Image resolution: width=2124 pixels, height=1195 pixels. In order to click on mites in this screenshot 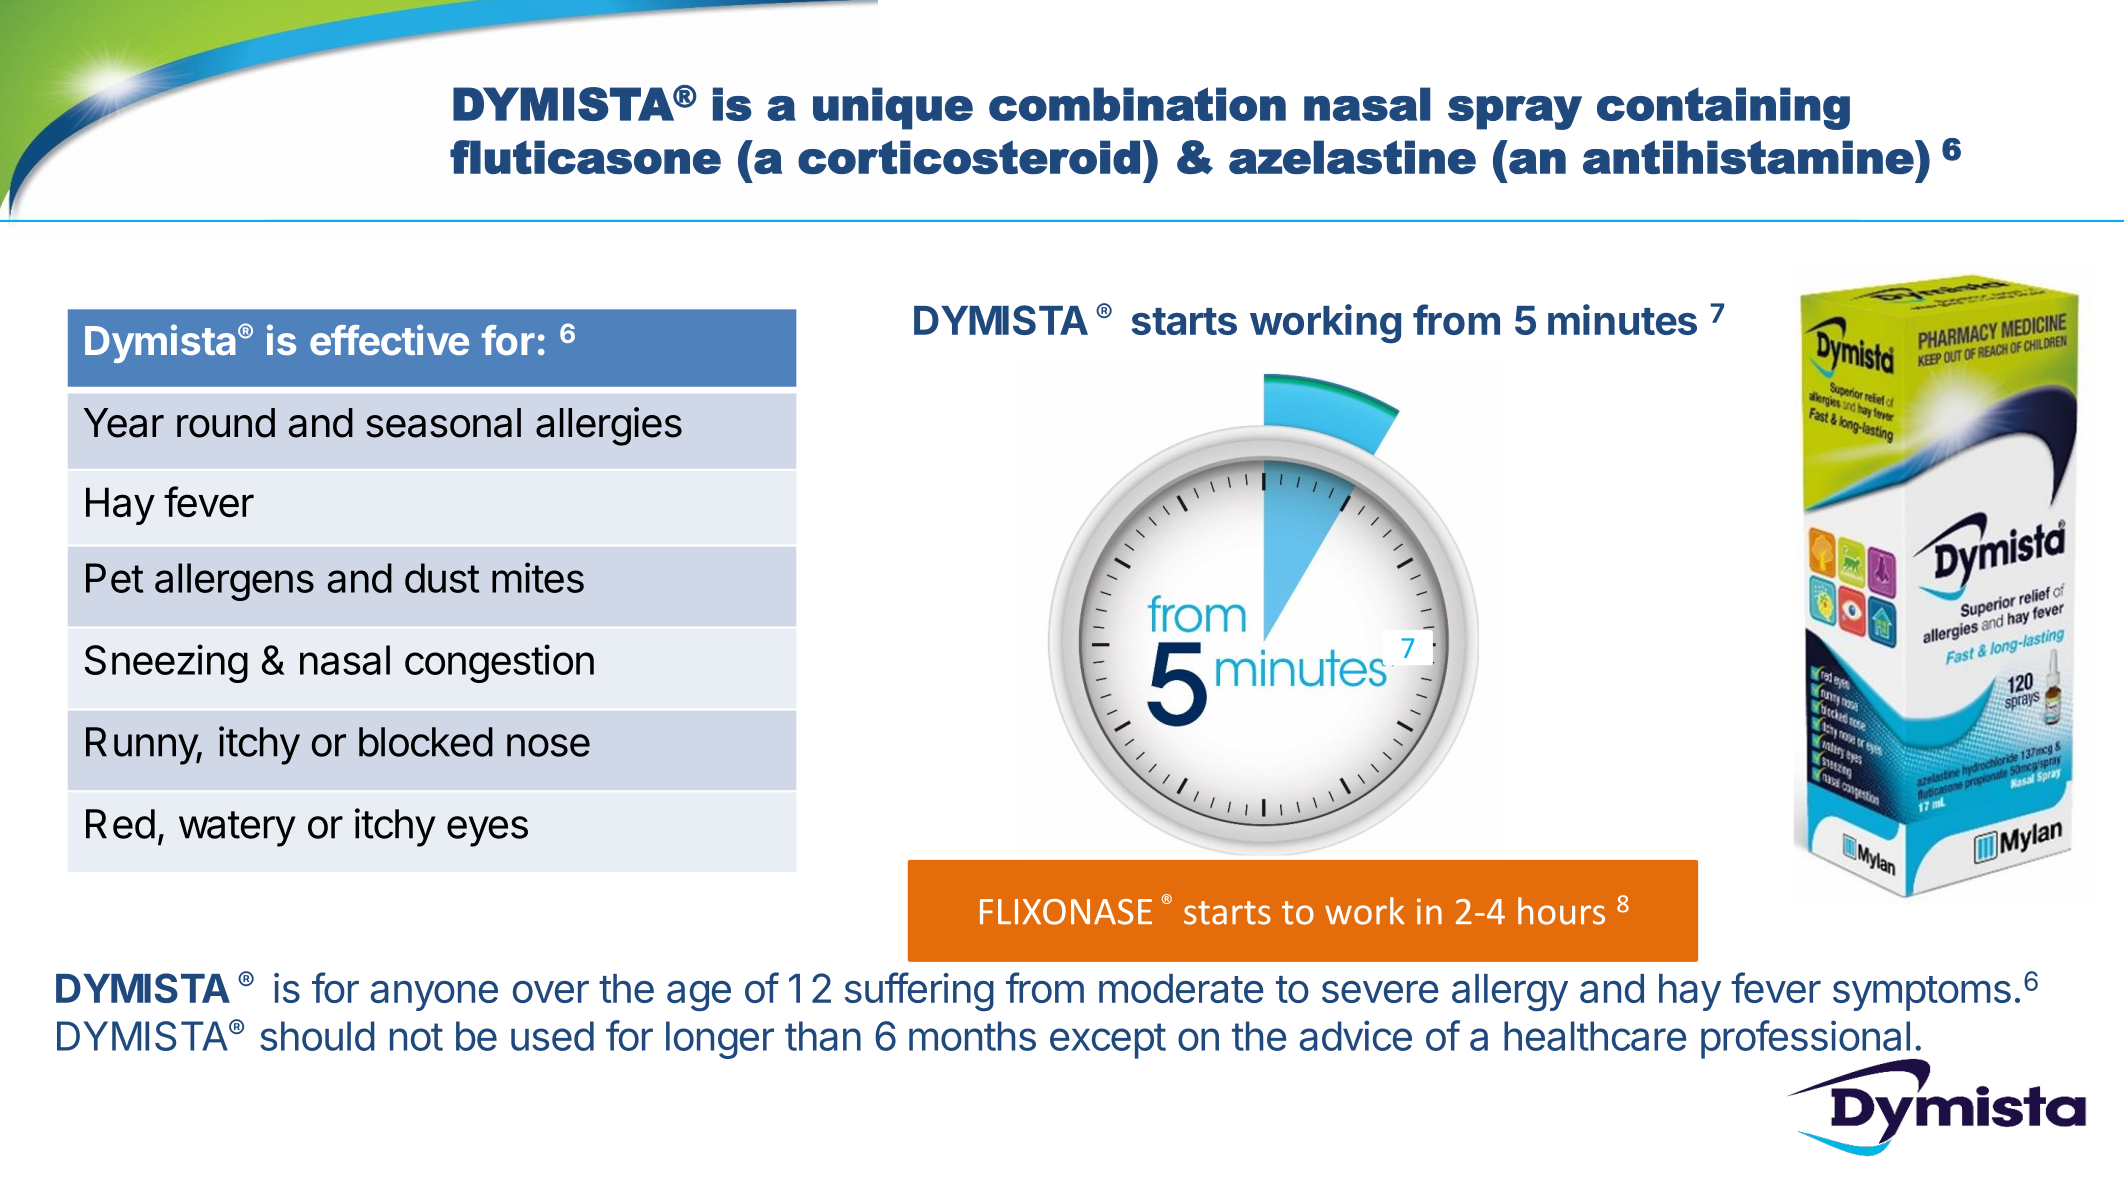, I will do `click(538, 577)`.
